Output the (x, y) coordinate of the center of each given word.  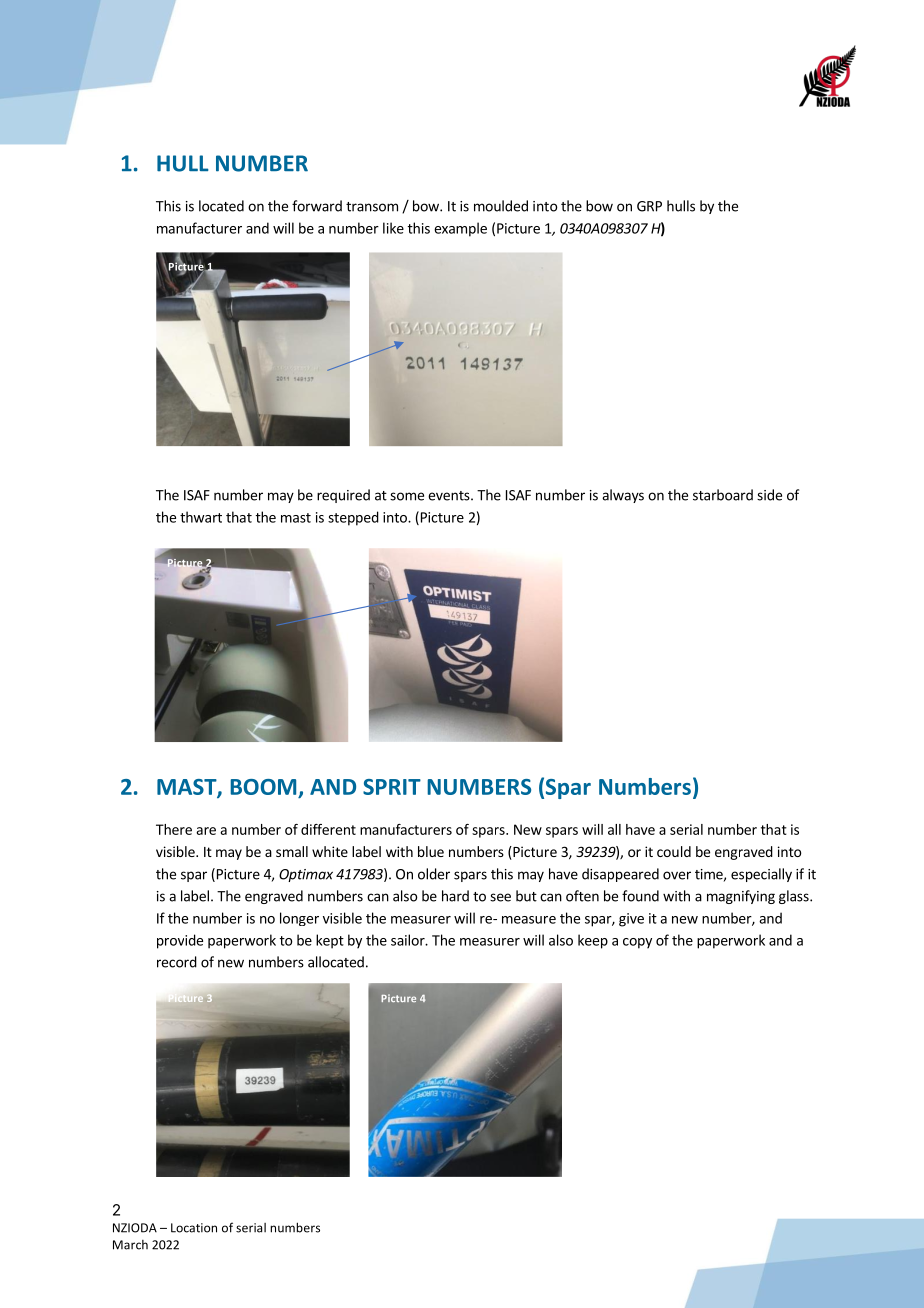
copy (637, 943)
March (130, 1245)
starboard (723, 495)
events (450, 496)
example (460, 229)
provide (180, 941)
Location (194, 1228)
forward (317, 206)
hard (455, 896)
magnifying (741, 897)
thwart (201, 517)
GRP (649, 206)
